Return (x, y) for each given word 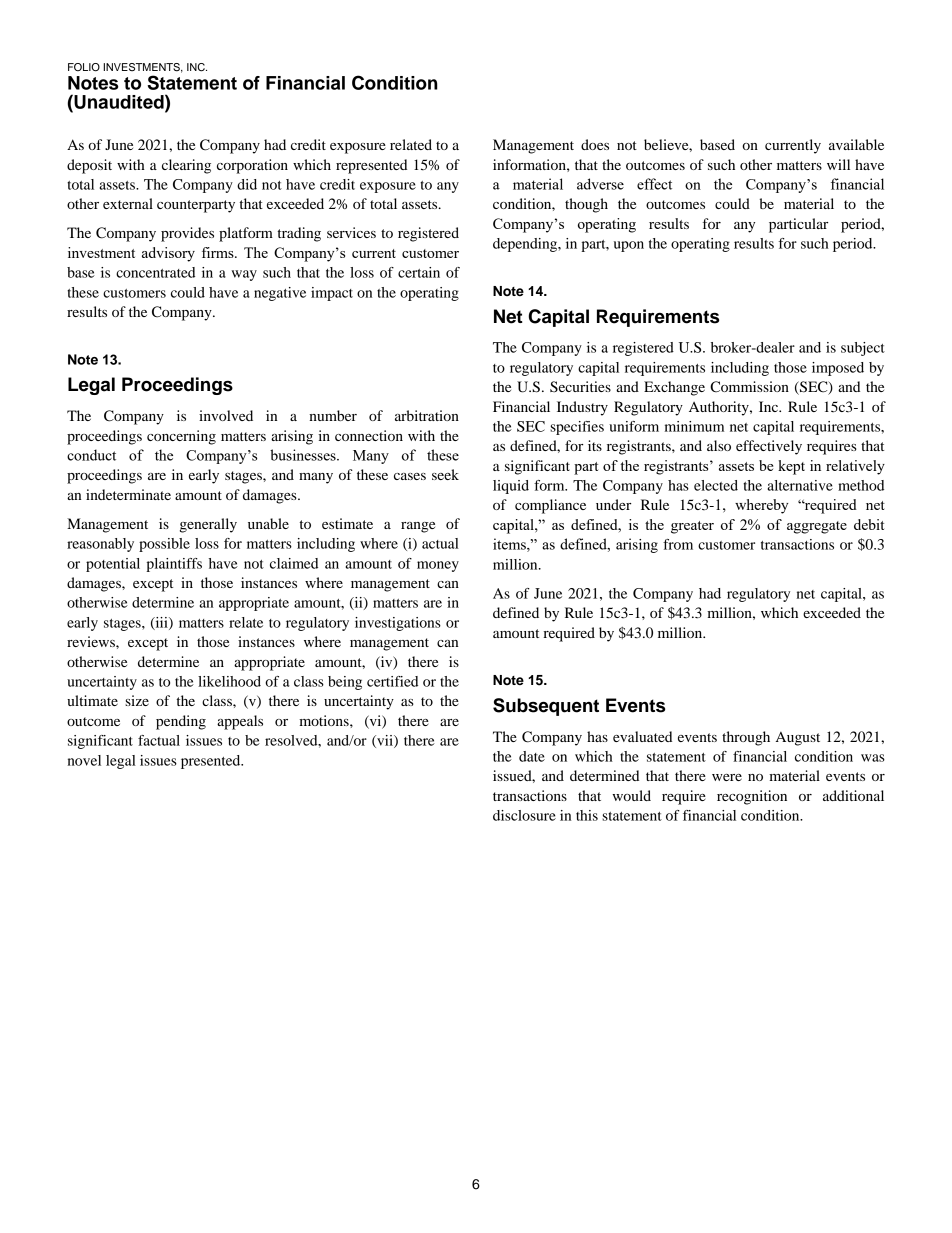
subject (863, 349)
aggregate (817, 527)
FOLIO (84, 67)
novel (84, 760)
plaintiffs (174, 565)
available (856, 144)
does (595, 144)
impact (332, 294)
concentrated (155, 272)
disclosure (524, 815)
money (438, 566)
